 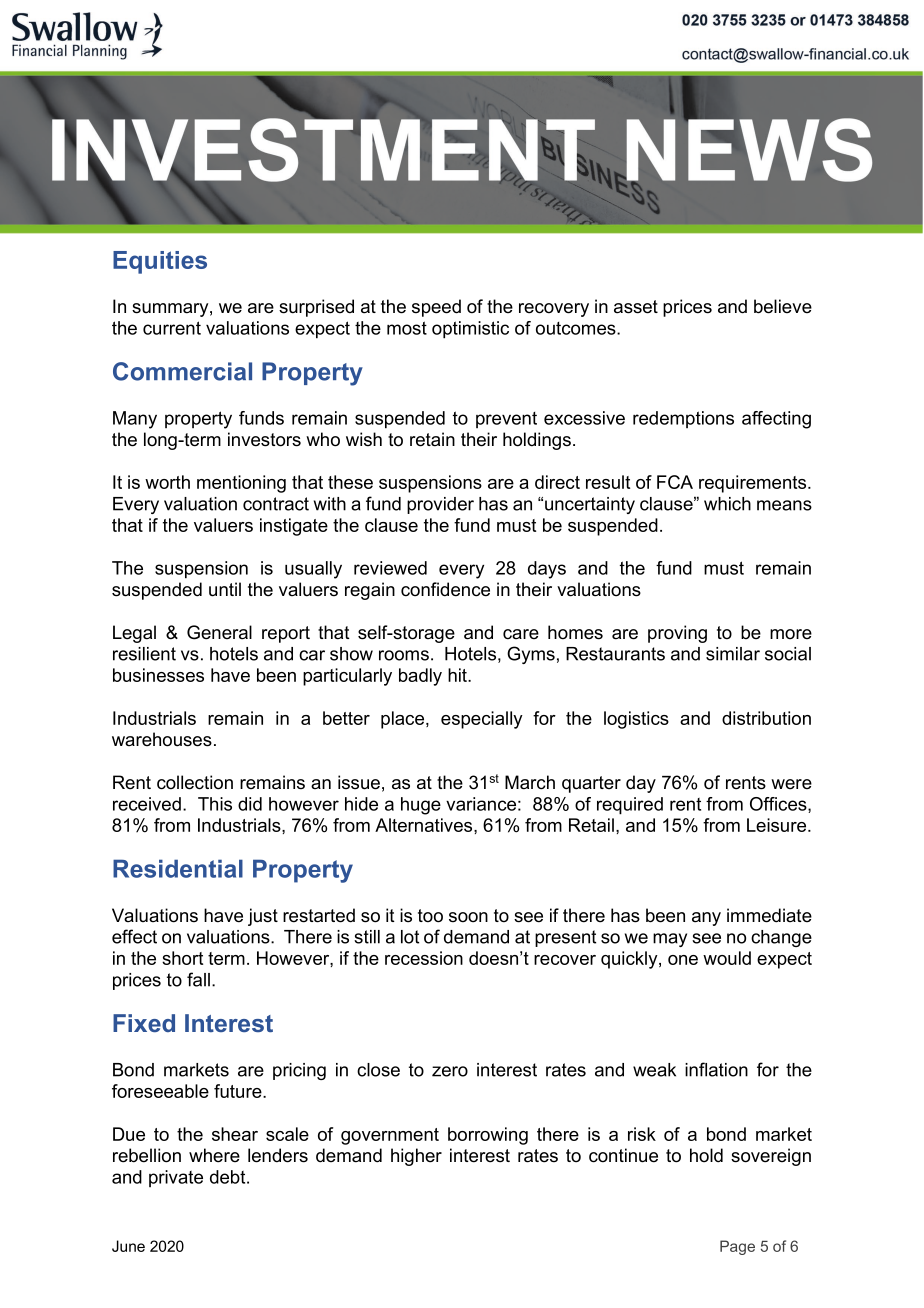 I want to click on private, so click(x=176, y=1178).
